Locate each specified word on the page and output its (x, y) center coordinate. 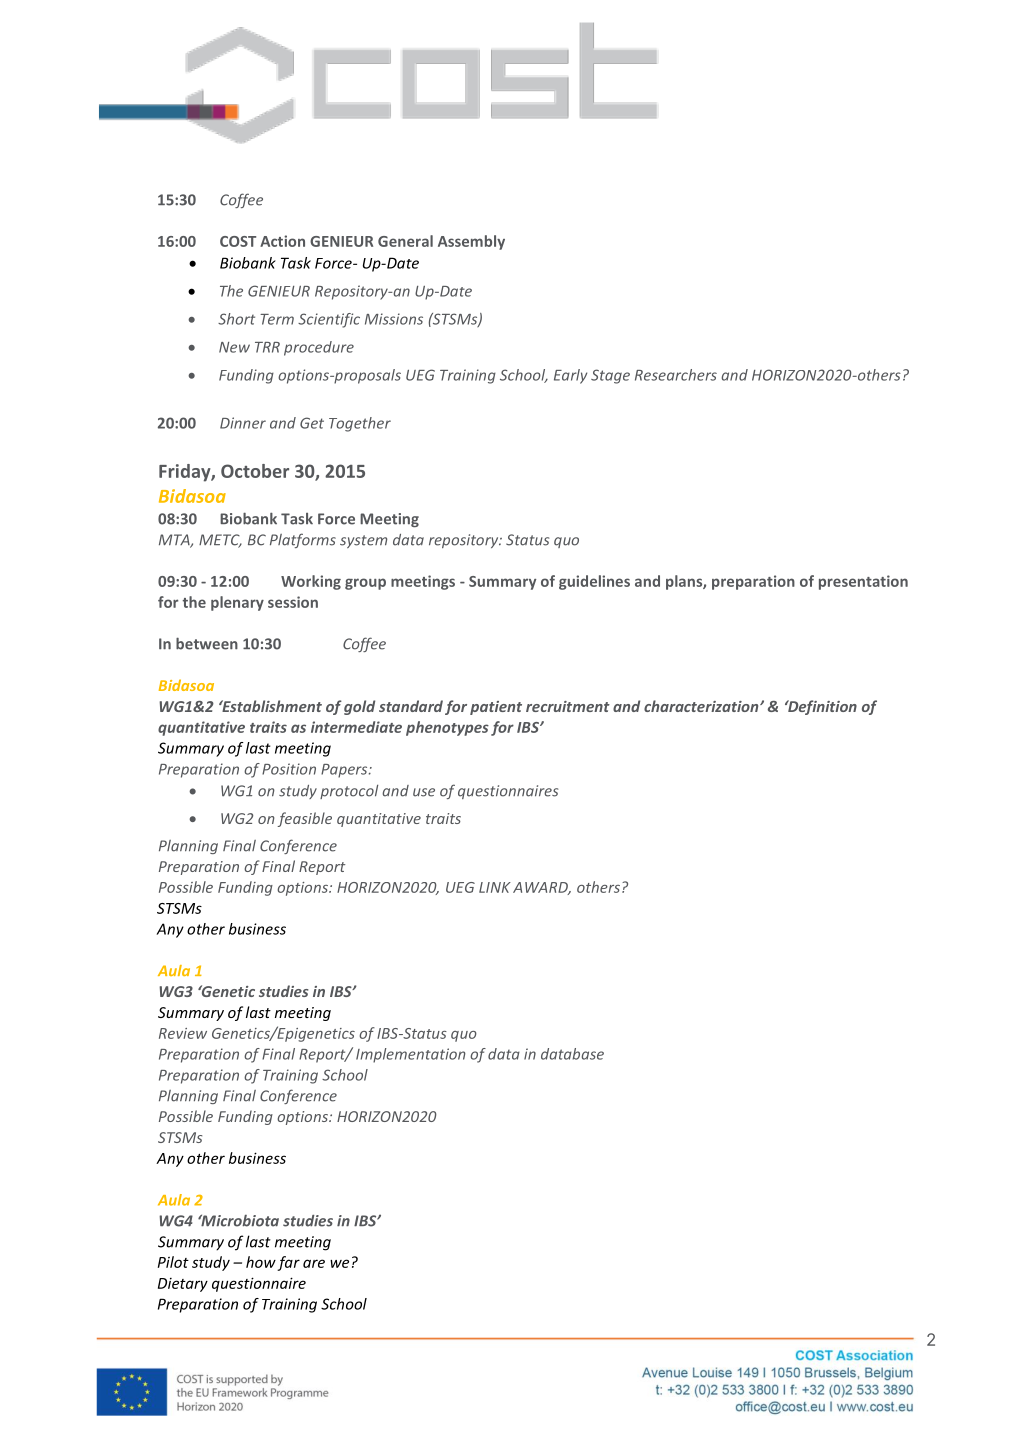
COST (238, 241)
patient (496, 708)
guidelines (594, 582)
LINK (495, 887)
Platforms (303, 540)
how (261, 1262)
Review (183, 1033)
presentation (863, 582)
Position (289, 769)
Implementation (411, 1055)
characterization (702, 706)
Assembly (471, 242)
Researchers (676, 375)
